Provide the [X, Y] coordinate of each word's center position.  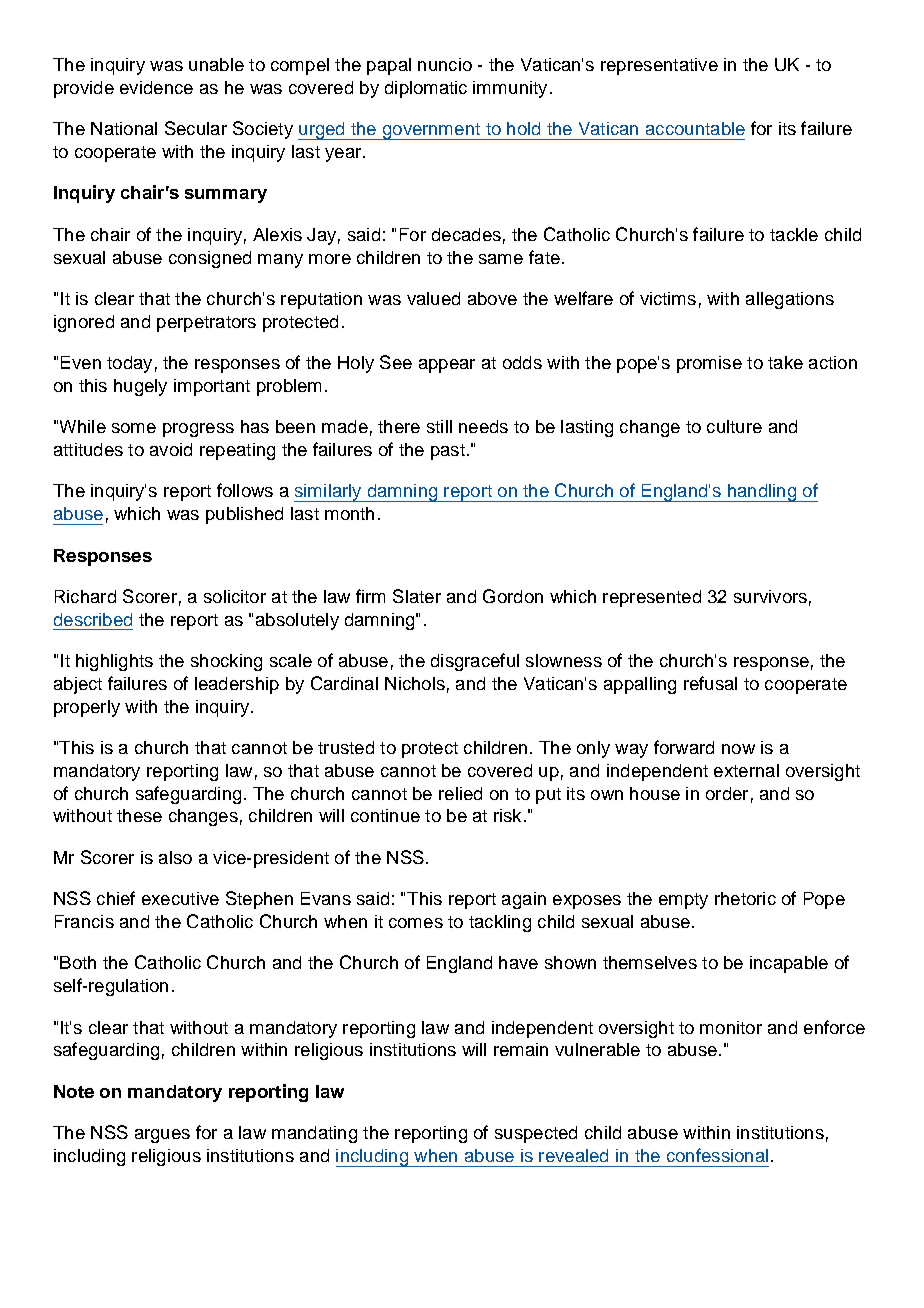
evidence [156, 87]
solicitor [235, 596]
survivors [770, 596]
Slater [417, 596]
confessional [717, 1155]
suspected [536, 1134]
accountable [695, 128]
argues [162, 1136]
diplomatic [426, 89]
